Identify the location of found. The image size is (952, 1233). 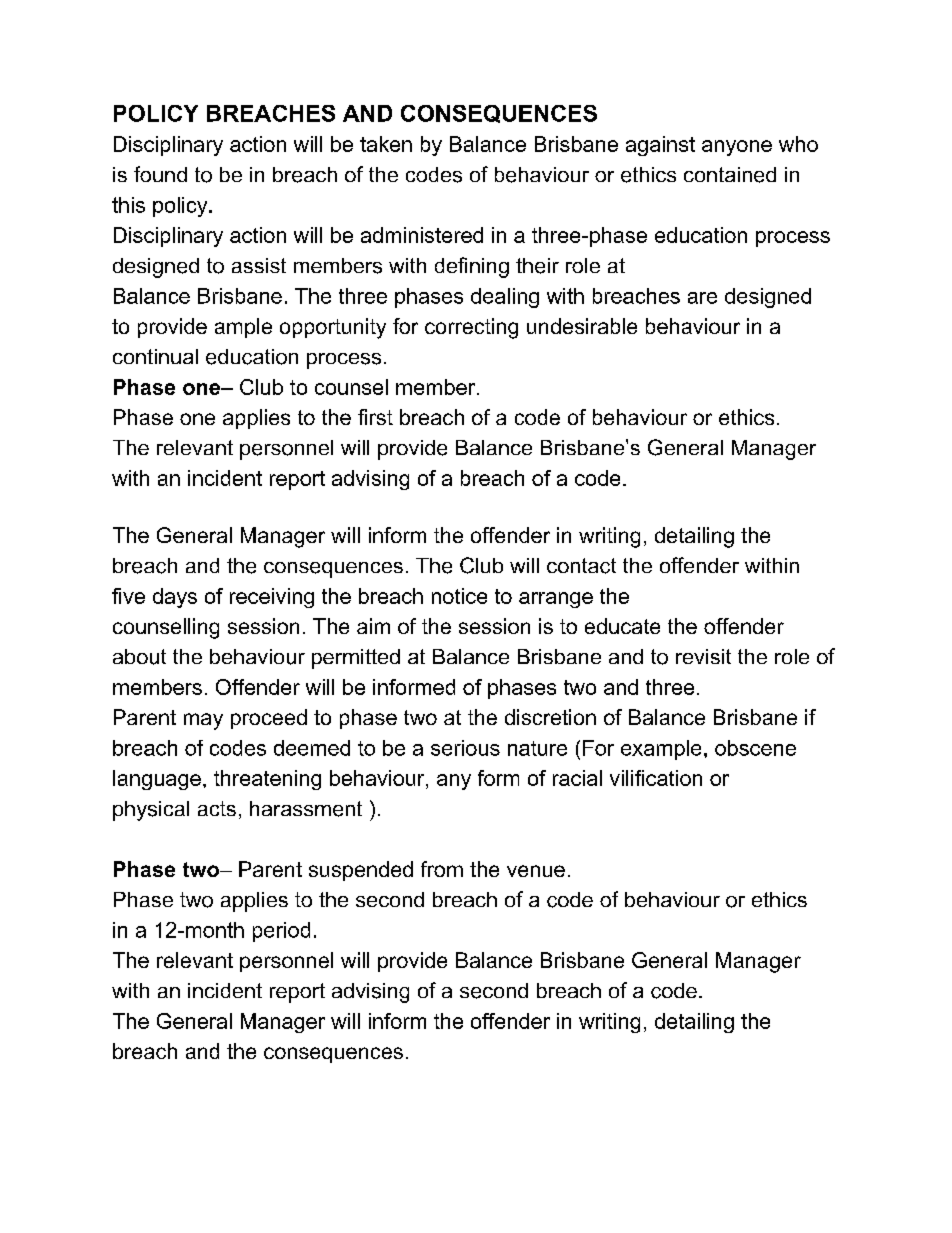
(160, 174).
